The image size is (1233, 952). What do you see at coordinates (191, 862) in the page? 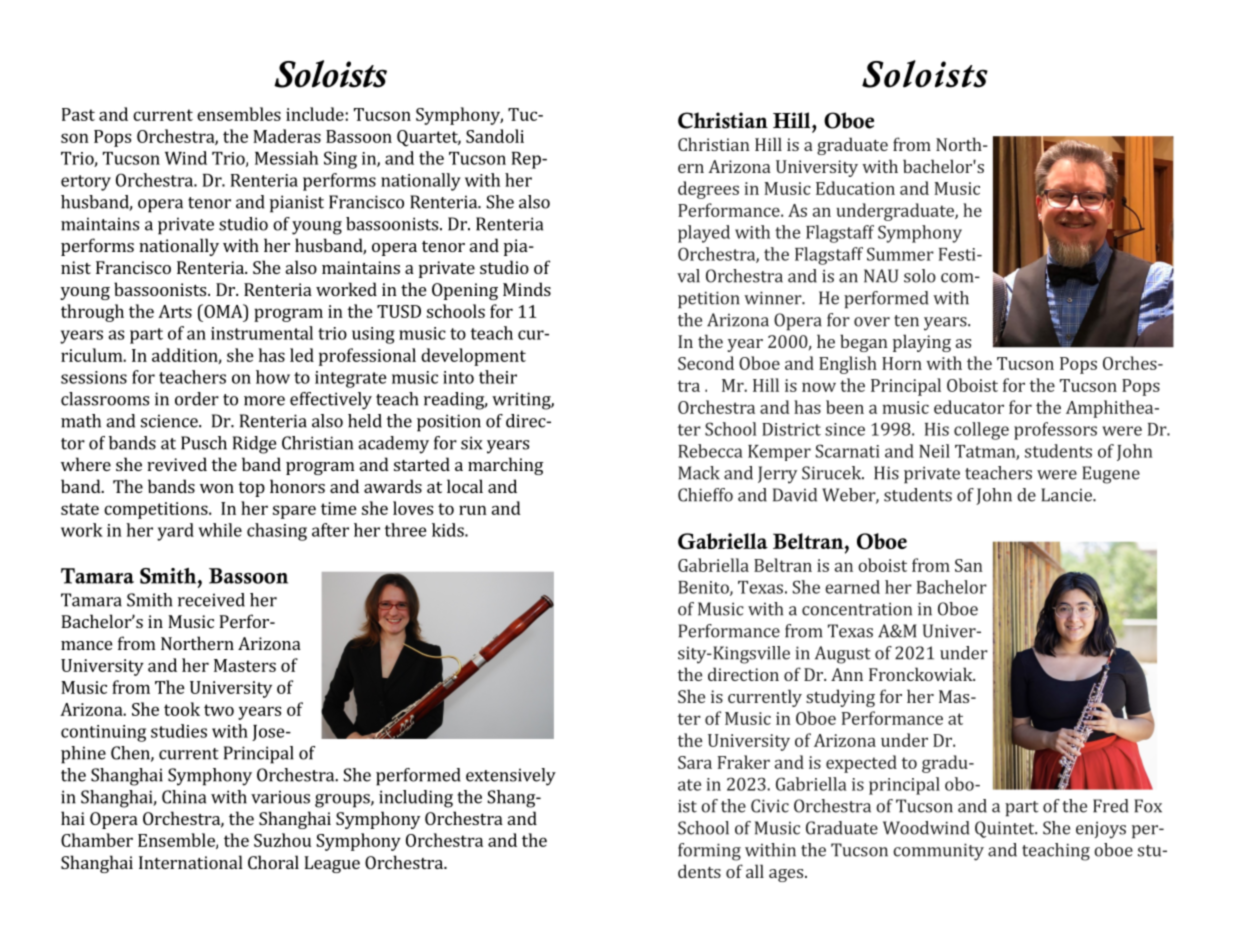
I see `International` at bounding box center [191, 862].
